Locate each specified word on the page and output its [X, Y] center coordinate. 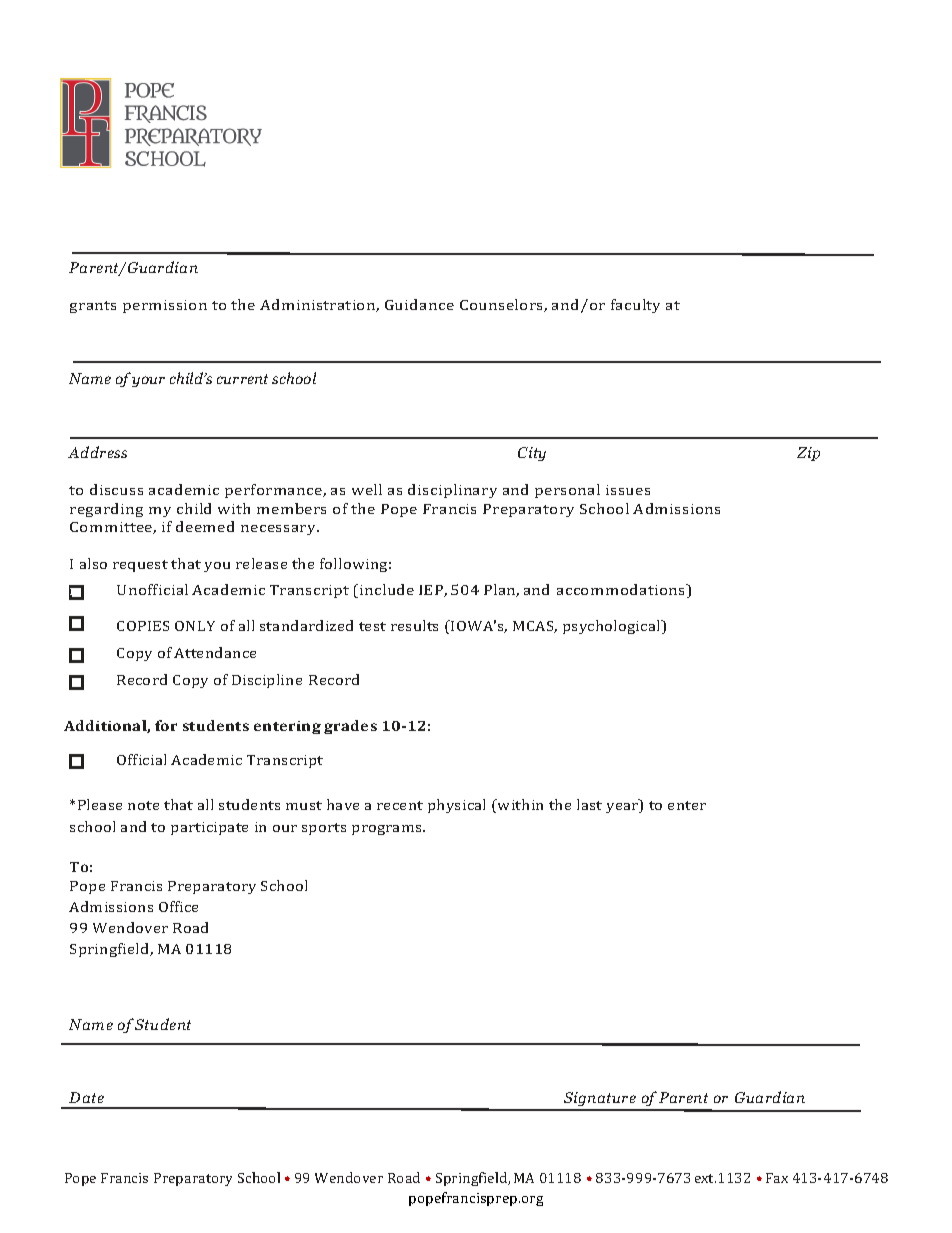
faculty [635, 306]
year [623, 808]
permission [165, 306]
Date [86, 1097]
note [143, 805]
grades [350, 727]
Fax [777, 1178]
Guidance [419, 304]
